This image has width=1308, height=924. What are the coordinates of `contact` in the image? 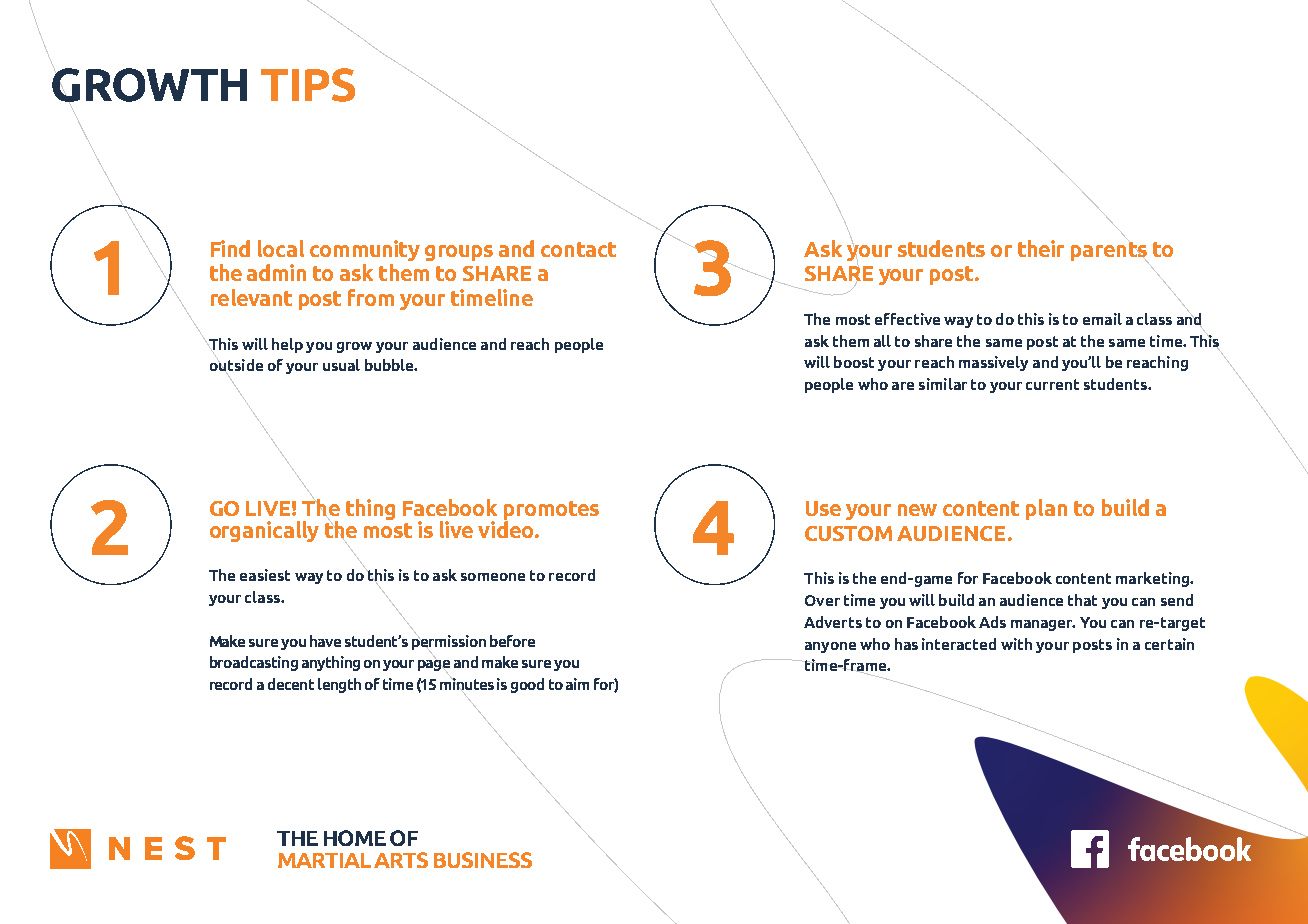 It's located at (578, 249).
